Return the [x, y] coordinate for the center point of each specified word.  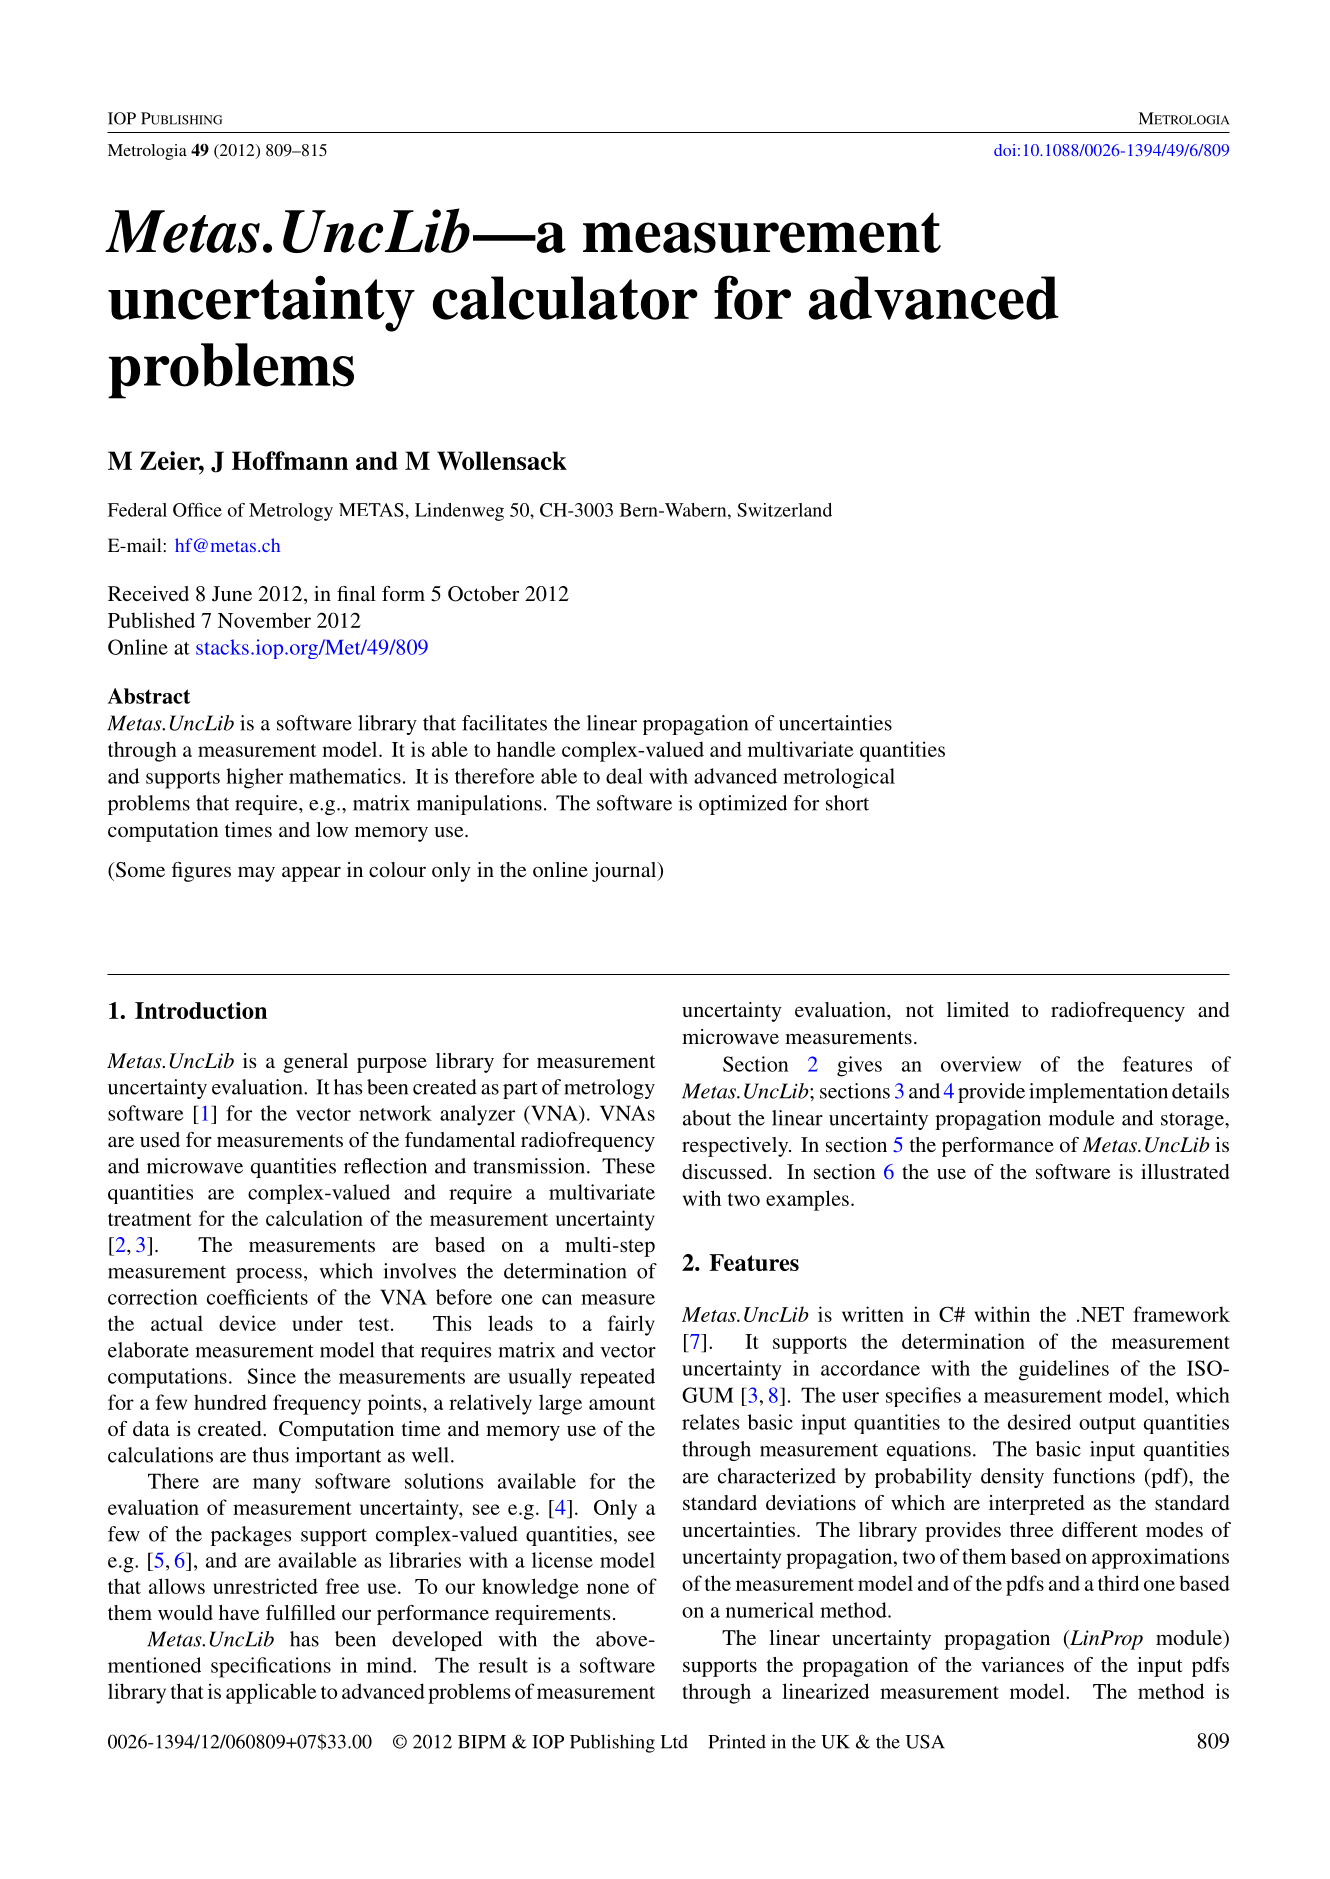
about [707, 1118]
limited [978, 1009]
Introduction [201, 1010]
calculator [565, 298]
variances [1022, 1664]
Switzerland [784, 510]
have [239, 1612]
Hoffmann [290, 460]
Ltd [674, 1742]
